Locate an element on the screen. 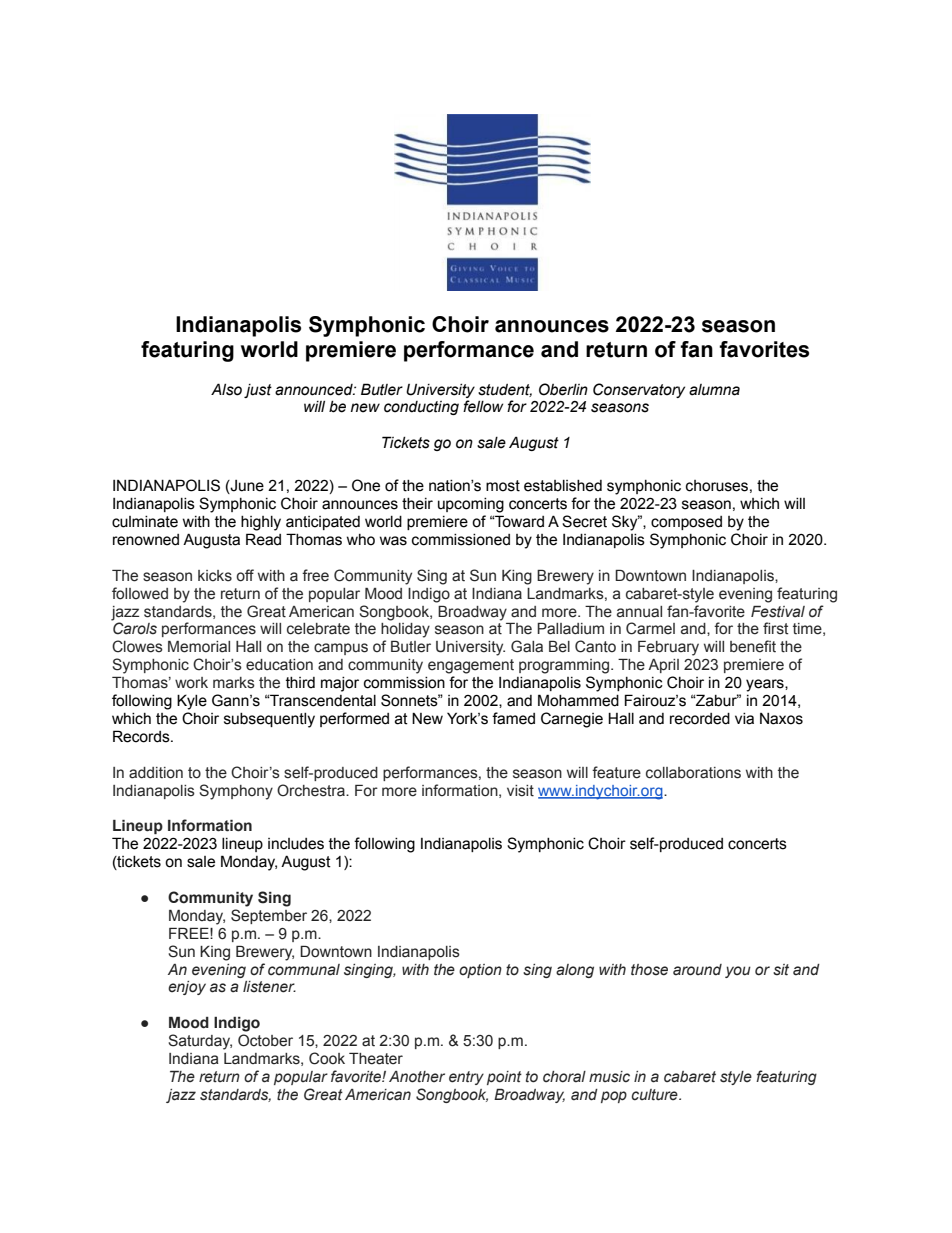  alumna is located at coordinates (714, 390).
